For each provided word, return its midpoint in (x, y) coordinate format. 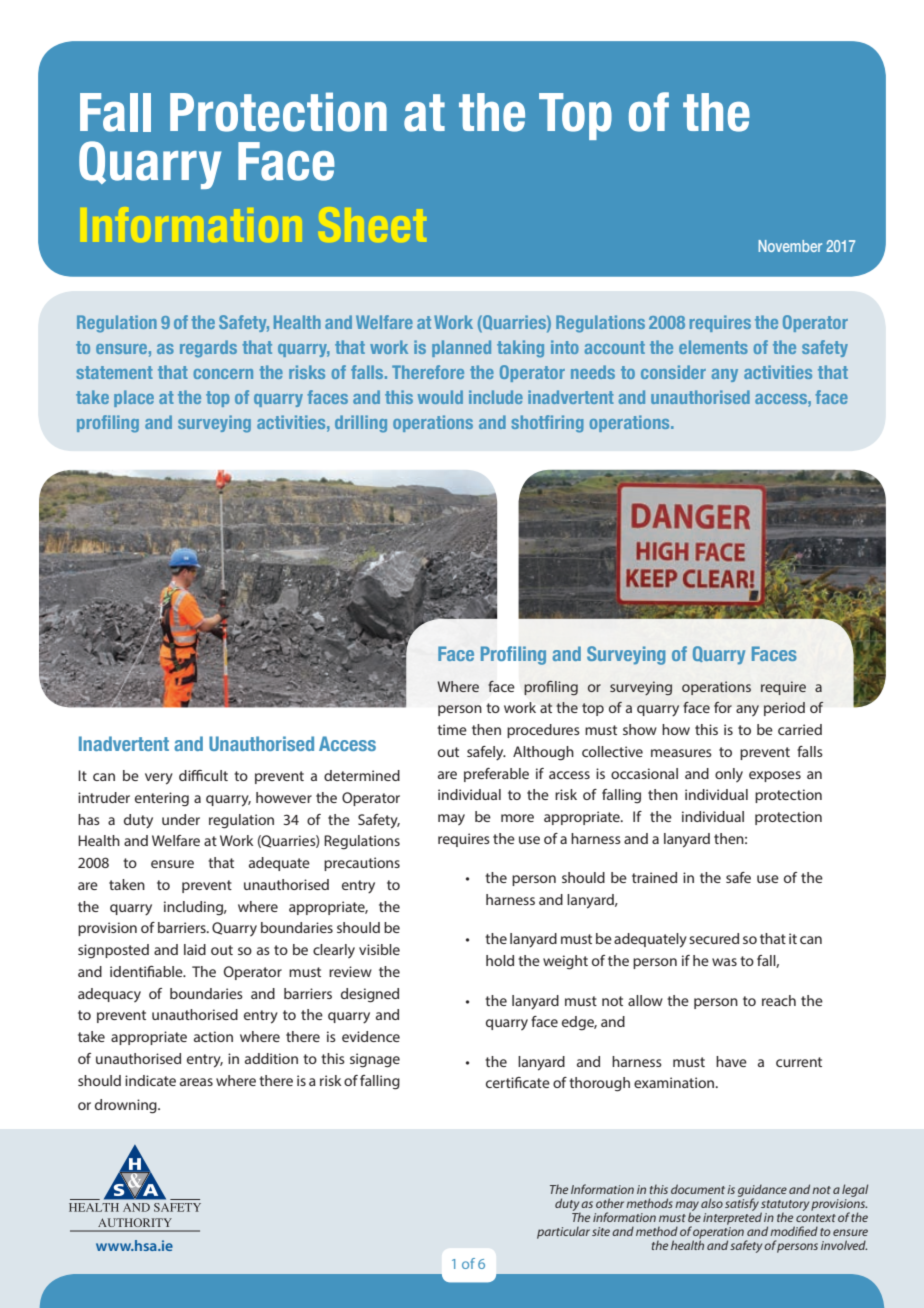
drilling (361, 424)
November (790, 246)
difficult (203, 775)
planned (461, 348)
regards (208, 349)
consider (673, 372)
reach (779, 1000)
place (134, 398)
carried (800, 729)
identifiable (147, 971)
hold (500, 960)
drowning (127, 1106)
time (452, 729)
